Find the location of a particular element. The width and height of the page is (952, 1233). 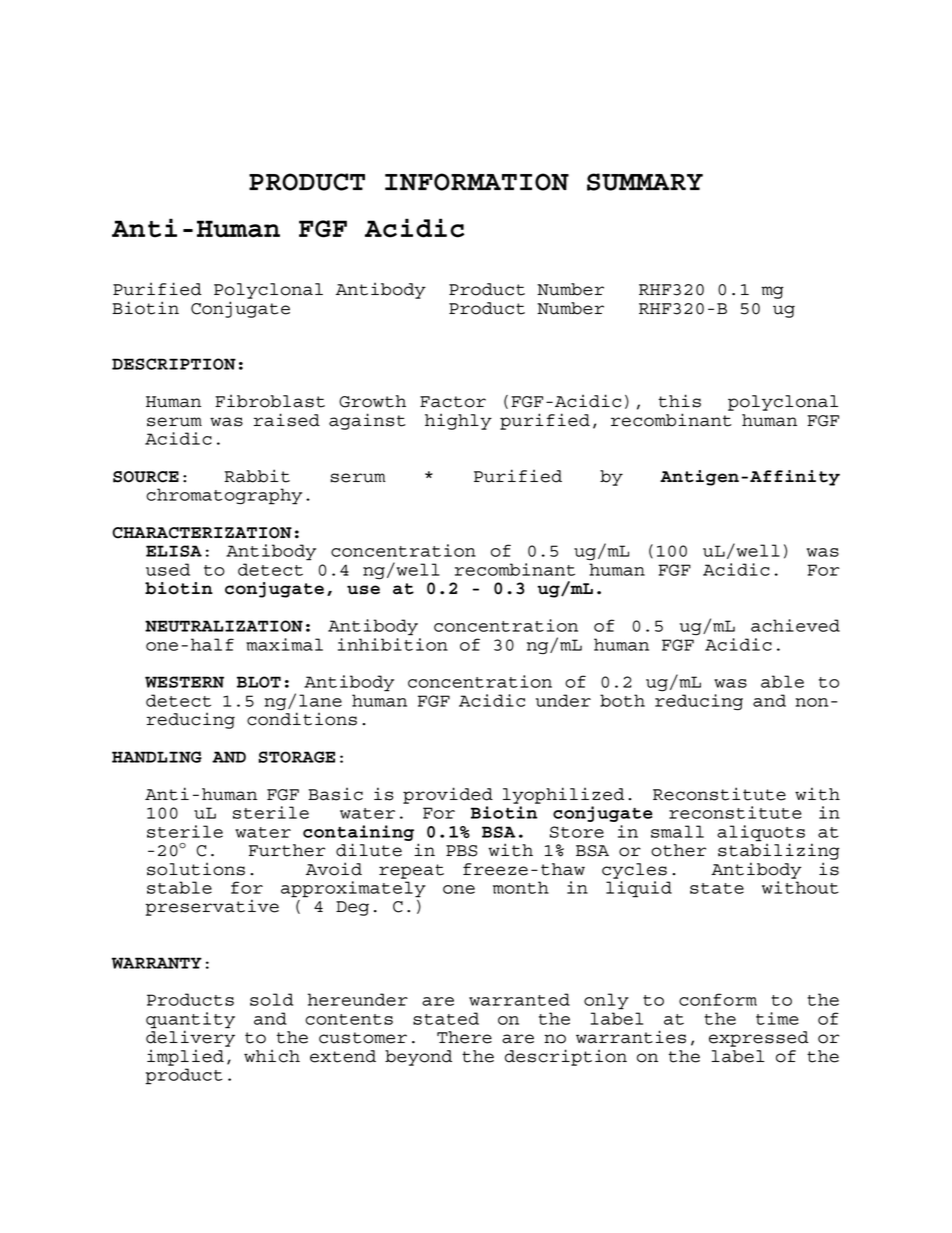

inhibition is located at coordinates (393, 644).
